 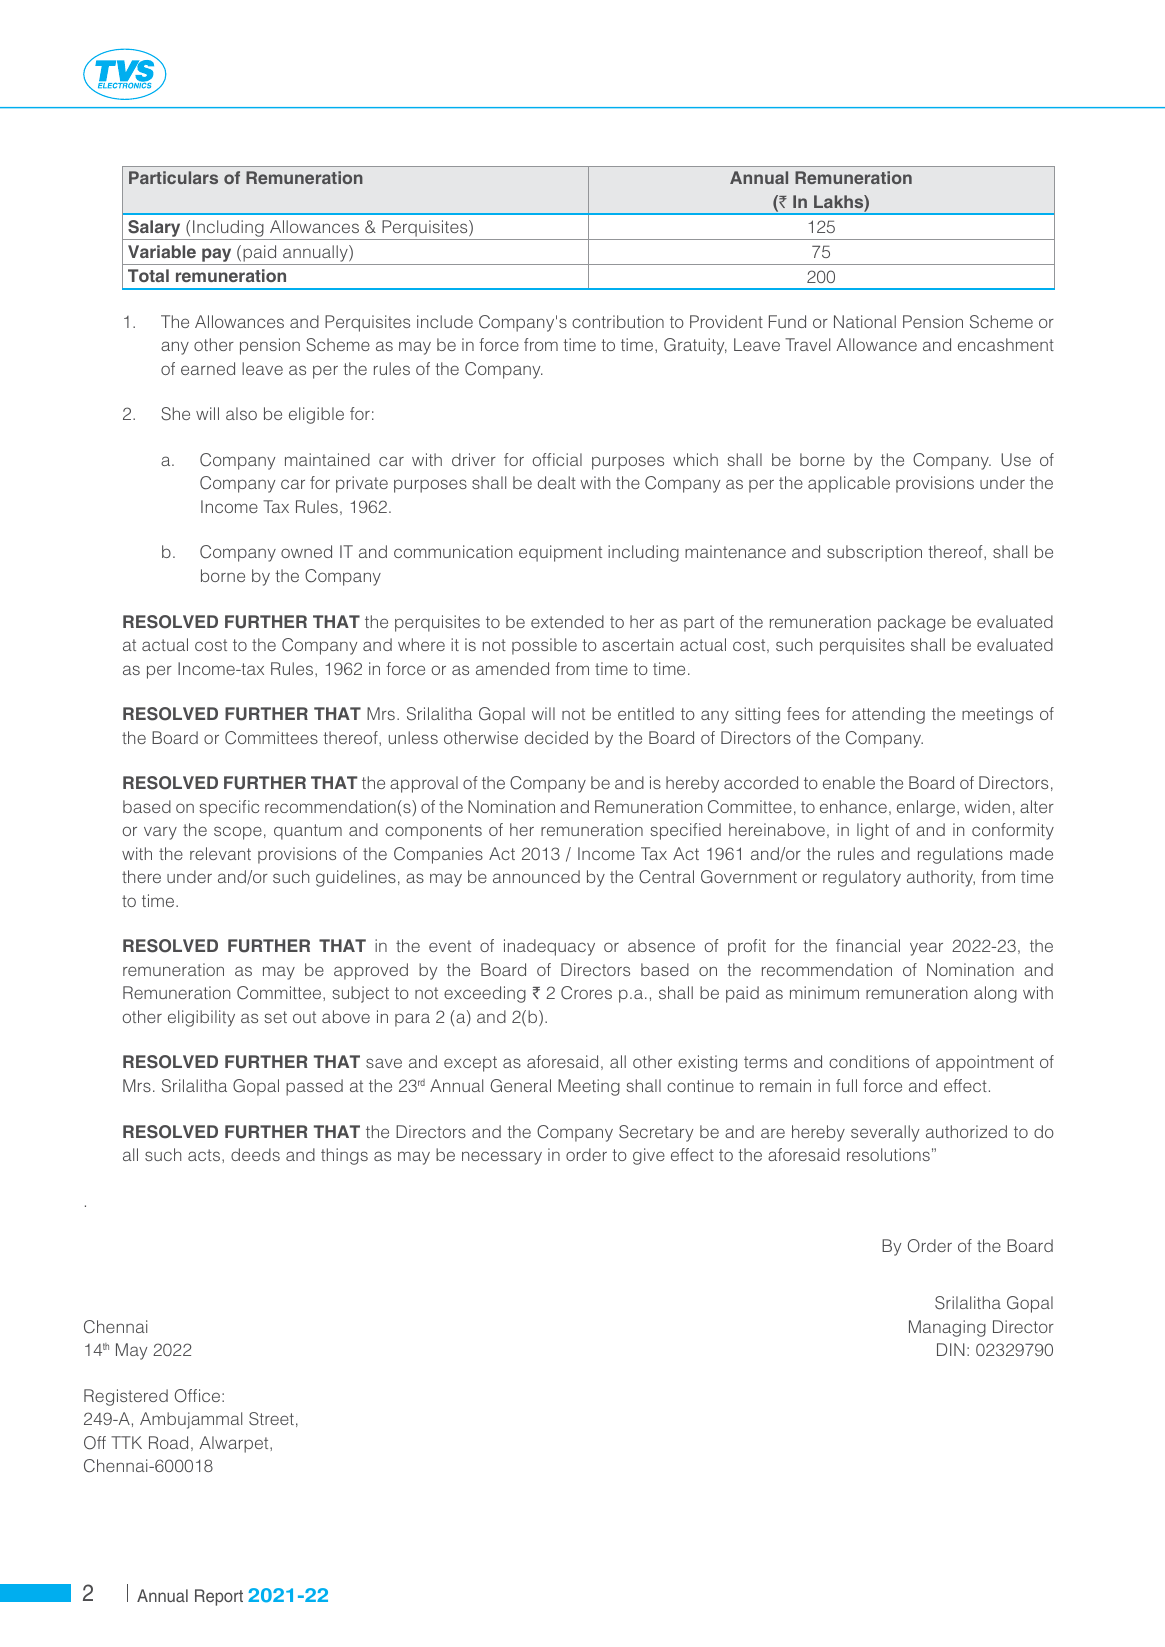 I want to click on National, so click(x=865, y=321).
